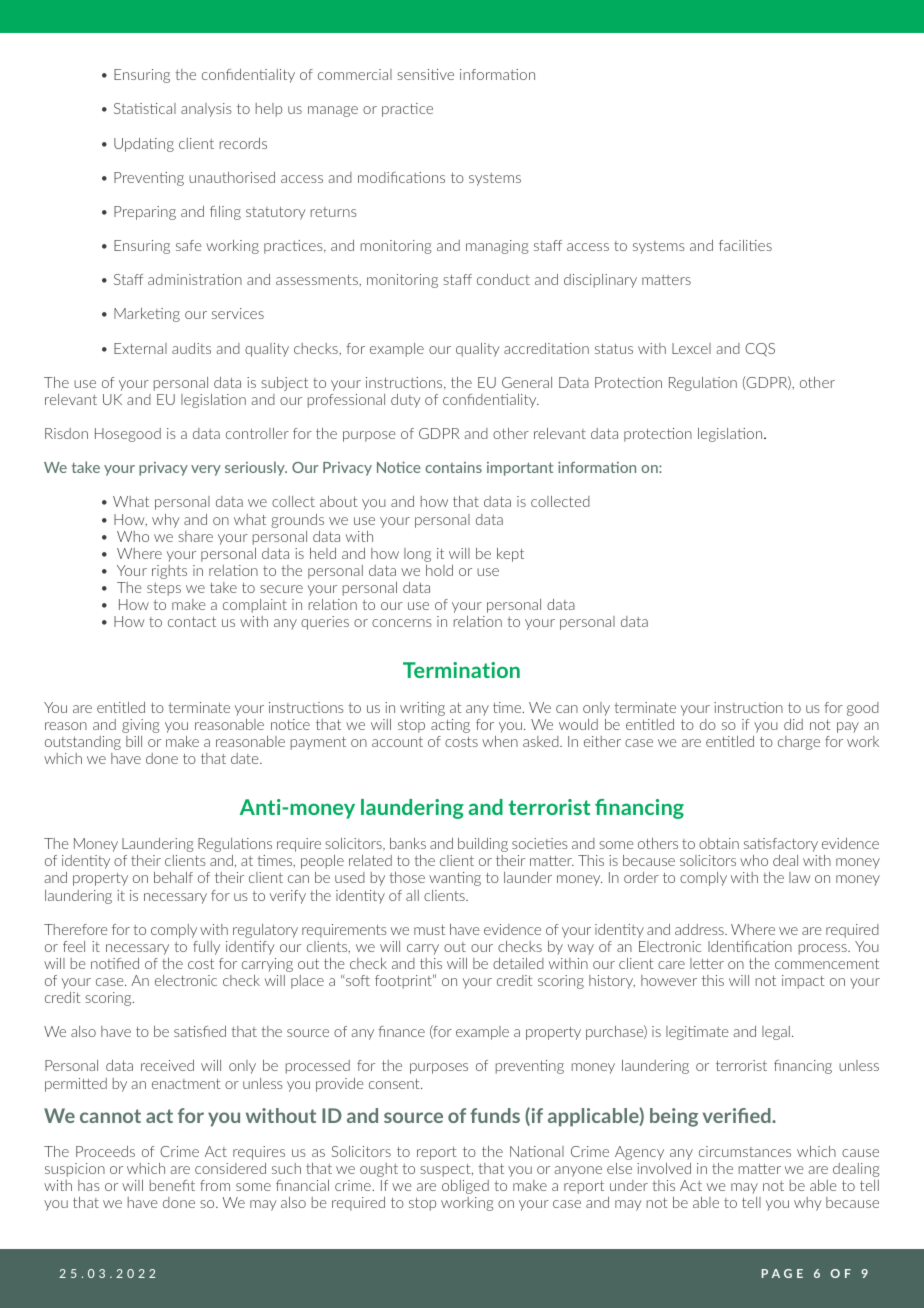 The height and width of the screenshot is (1308, 924). What do you see at coordinates (793, 724) in the screenshot?
I see `did` at bounding box center [793, 724].
